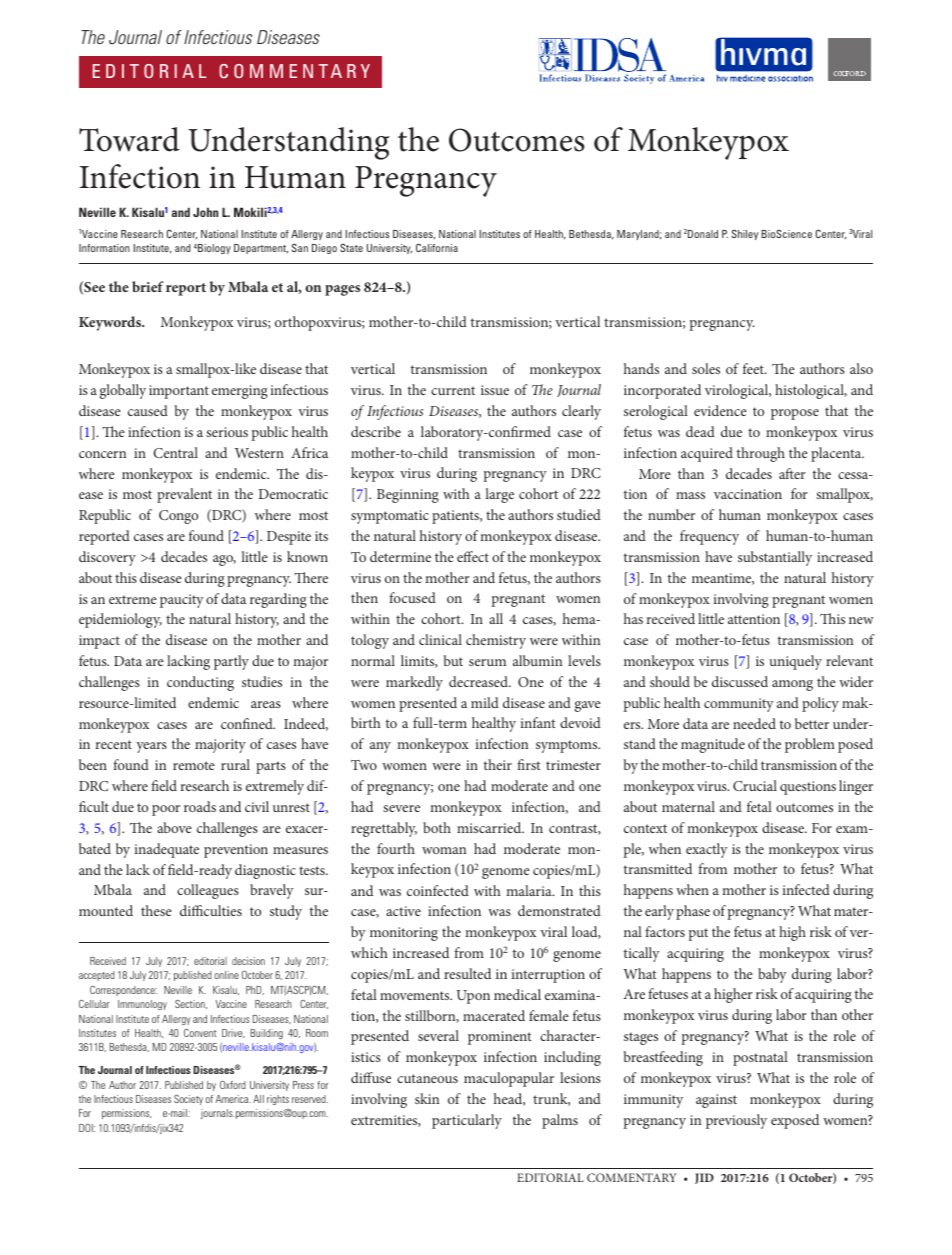 This screenshot has height=1255, width=952. I want to click on uniquely, so click(795, 662).
